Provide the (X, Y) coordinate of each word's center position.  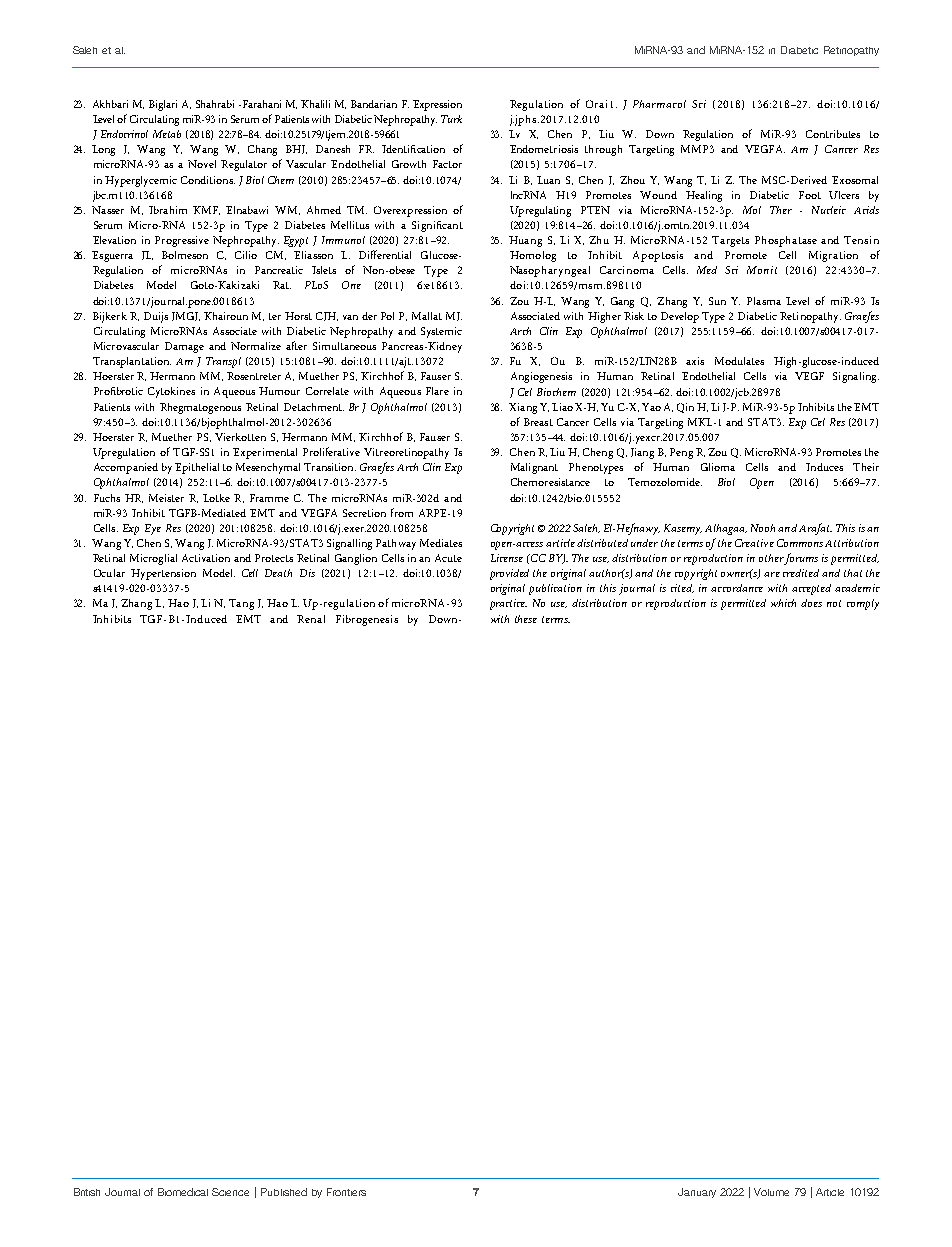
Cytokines (171, 392)
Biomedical (183, 1192)
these (526, 619)
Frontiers (346, 1192)
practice (508, 604)
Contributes (833, 134)
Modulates (739, 361)
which (783, 603)
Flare (437, 391)
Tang (241, 604)
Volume (771, 1192)
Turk (451, 119)
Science (230, 1192)
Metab (167, 134)
